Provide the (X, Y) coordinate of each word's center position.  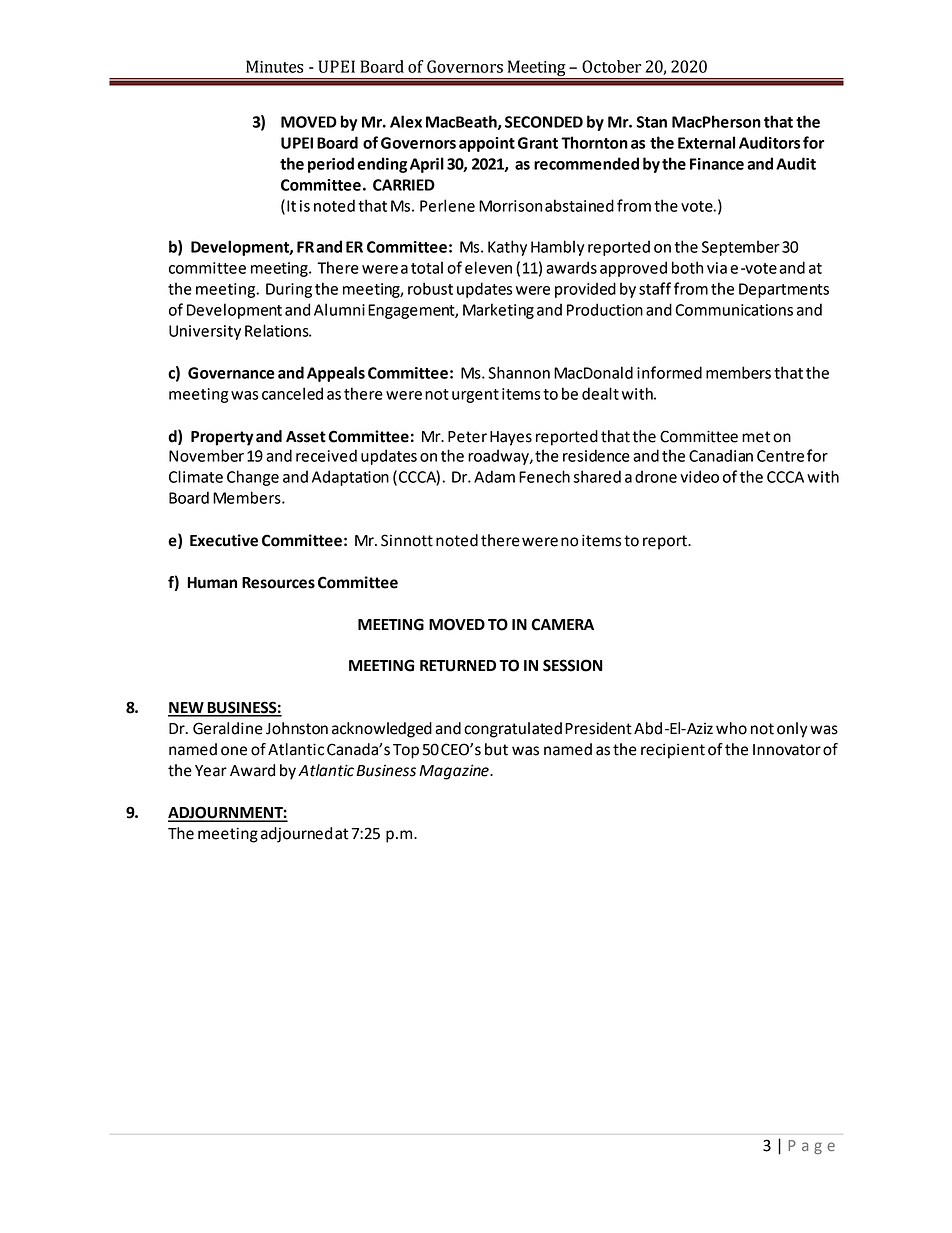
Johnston (297, 728)
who (731, 728)
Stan (652, 122)
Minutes (275, 66)
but (496, 749)
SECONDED (544, 122)
